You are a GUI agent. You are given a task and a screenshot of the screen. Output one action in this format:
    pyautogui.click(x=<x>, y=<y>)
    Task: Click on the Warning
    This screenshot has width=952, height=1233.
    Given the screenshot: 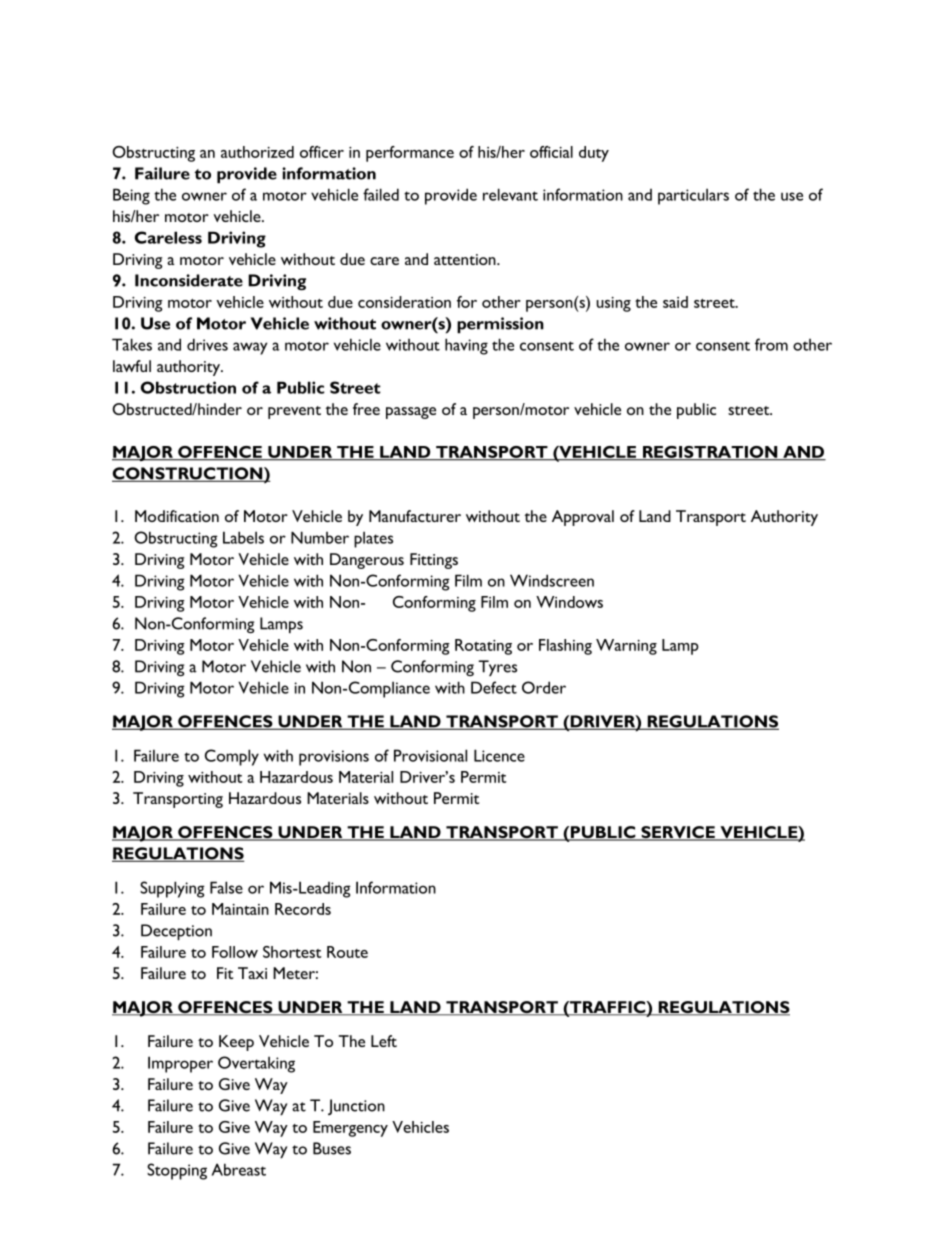 What is the action you would take?
    pyautogui.click(x=626, y=647)
